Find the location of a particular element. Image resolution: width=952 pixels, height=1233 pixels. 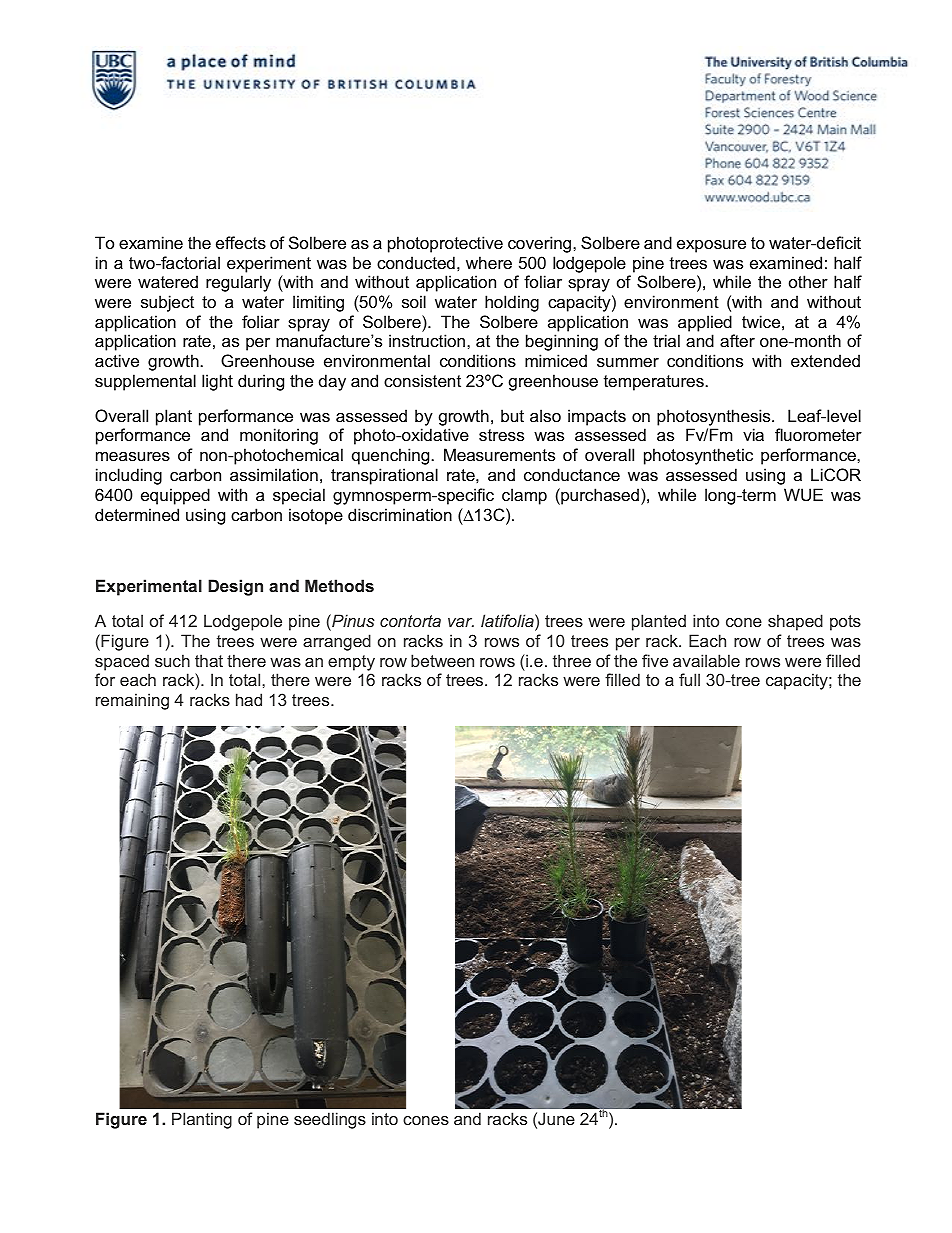

seedlings is located at coordinates (330, 1120).
